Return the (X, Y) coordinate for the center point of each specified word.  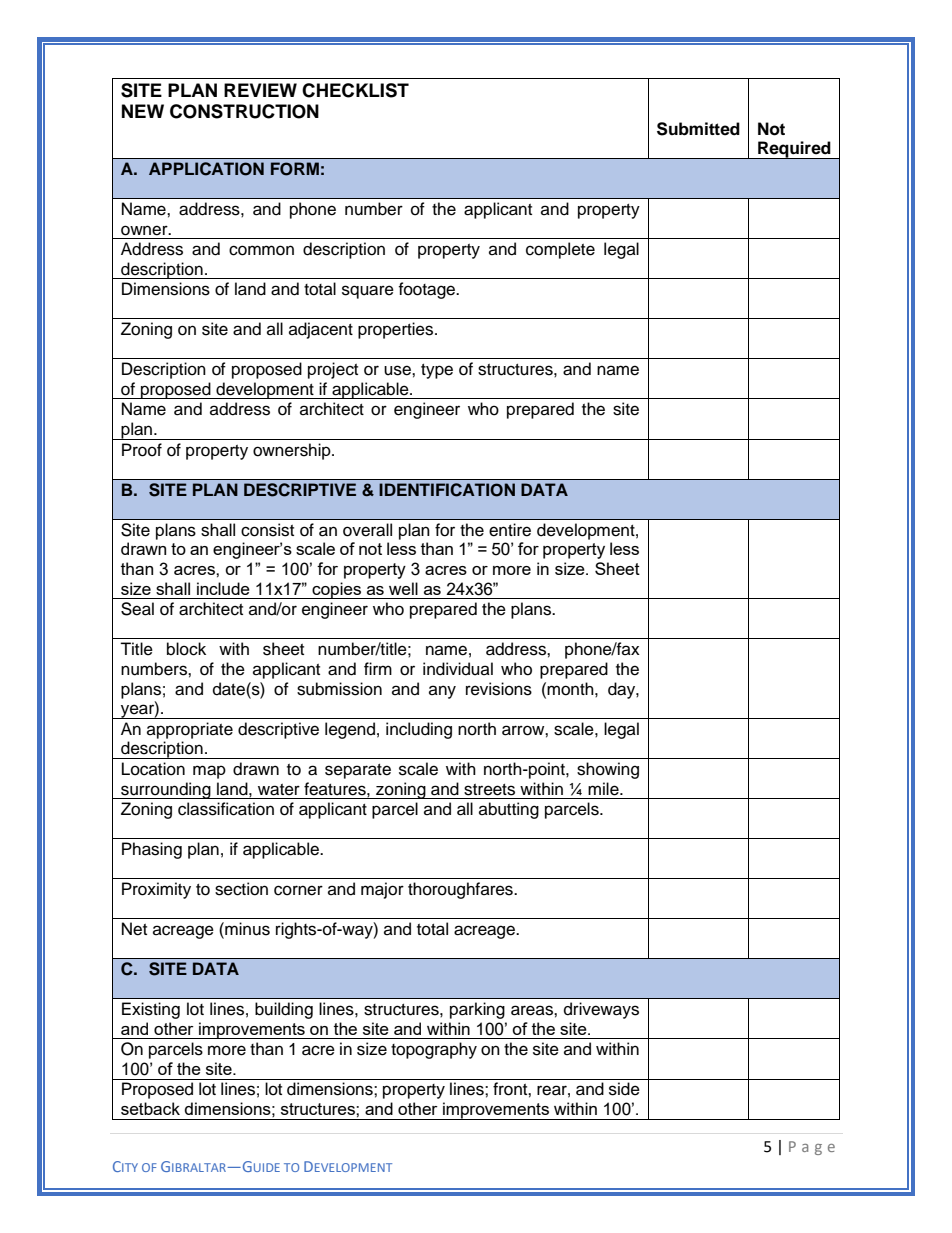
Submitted (698, 129)
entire (510, 530)
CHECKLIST (355, 90)
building (284, 1010)
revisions (499, 689)
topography (434, 1050)
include (223, 588)
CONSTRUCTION (244, 111)
